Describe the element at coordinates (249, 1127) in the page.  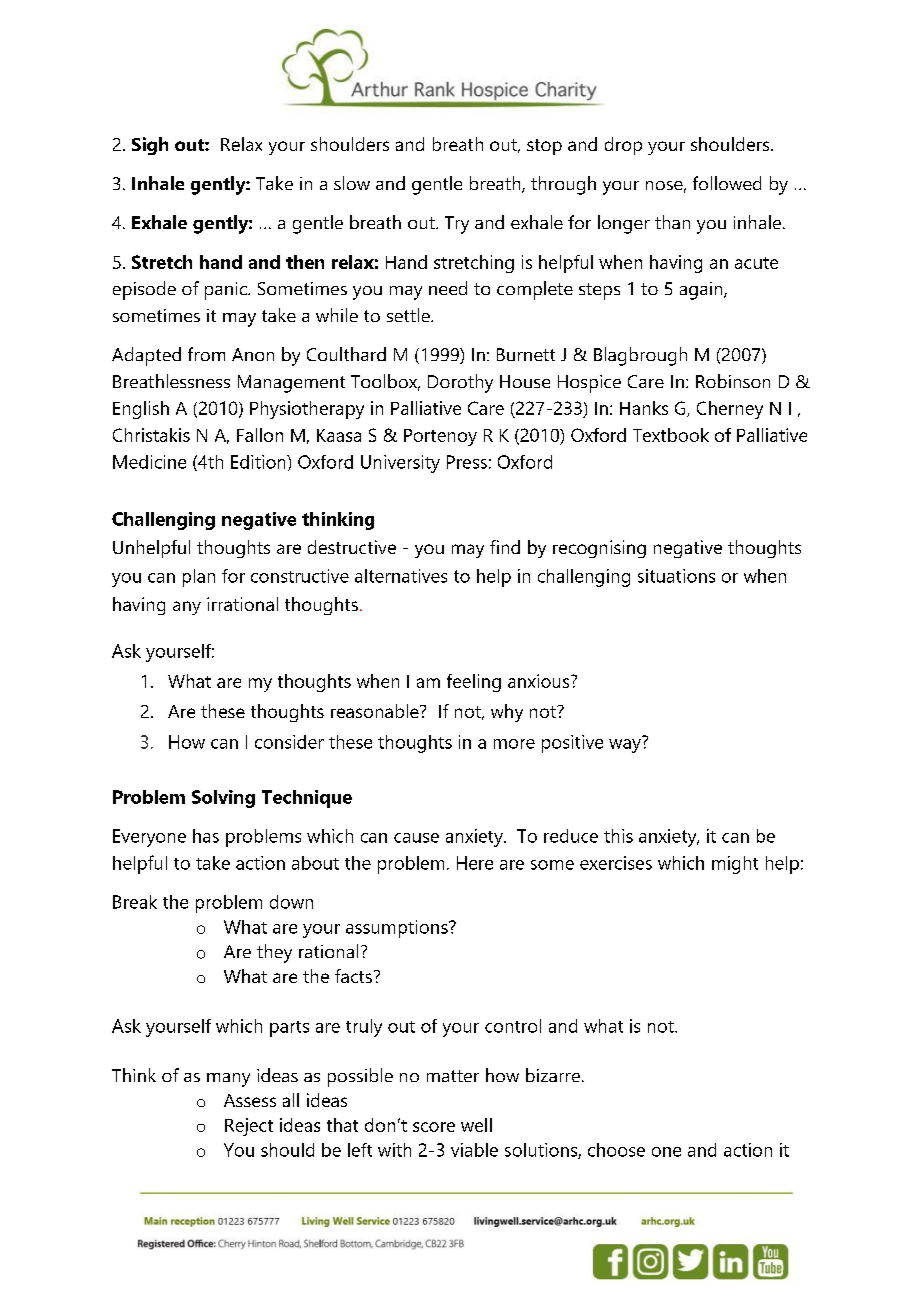
I see `Reject` at that location.
